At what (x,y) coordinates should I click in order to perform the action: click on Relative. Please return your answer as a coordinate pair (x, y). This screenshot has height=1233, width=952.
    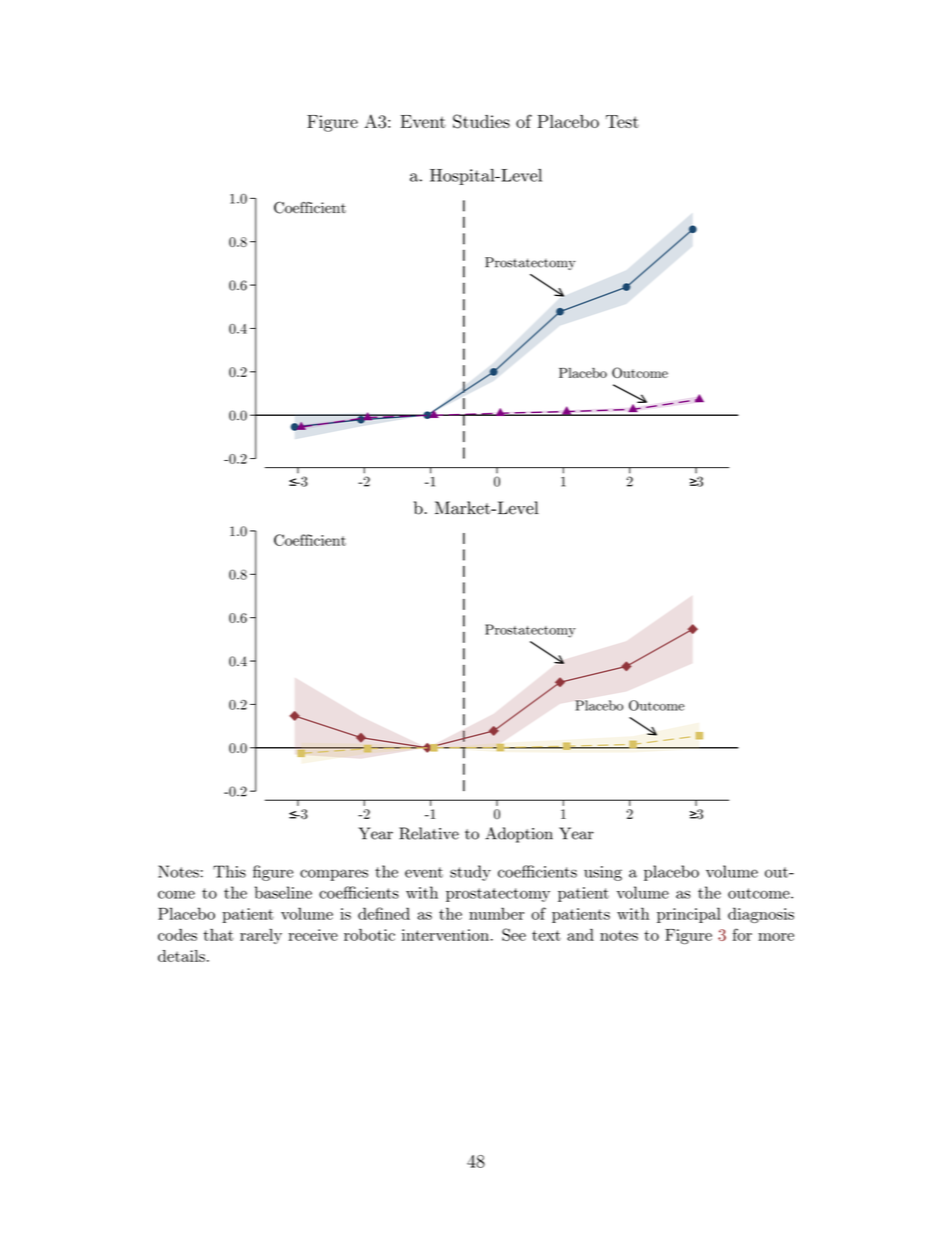
    Looking at the image, I should click on (429, 833).
